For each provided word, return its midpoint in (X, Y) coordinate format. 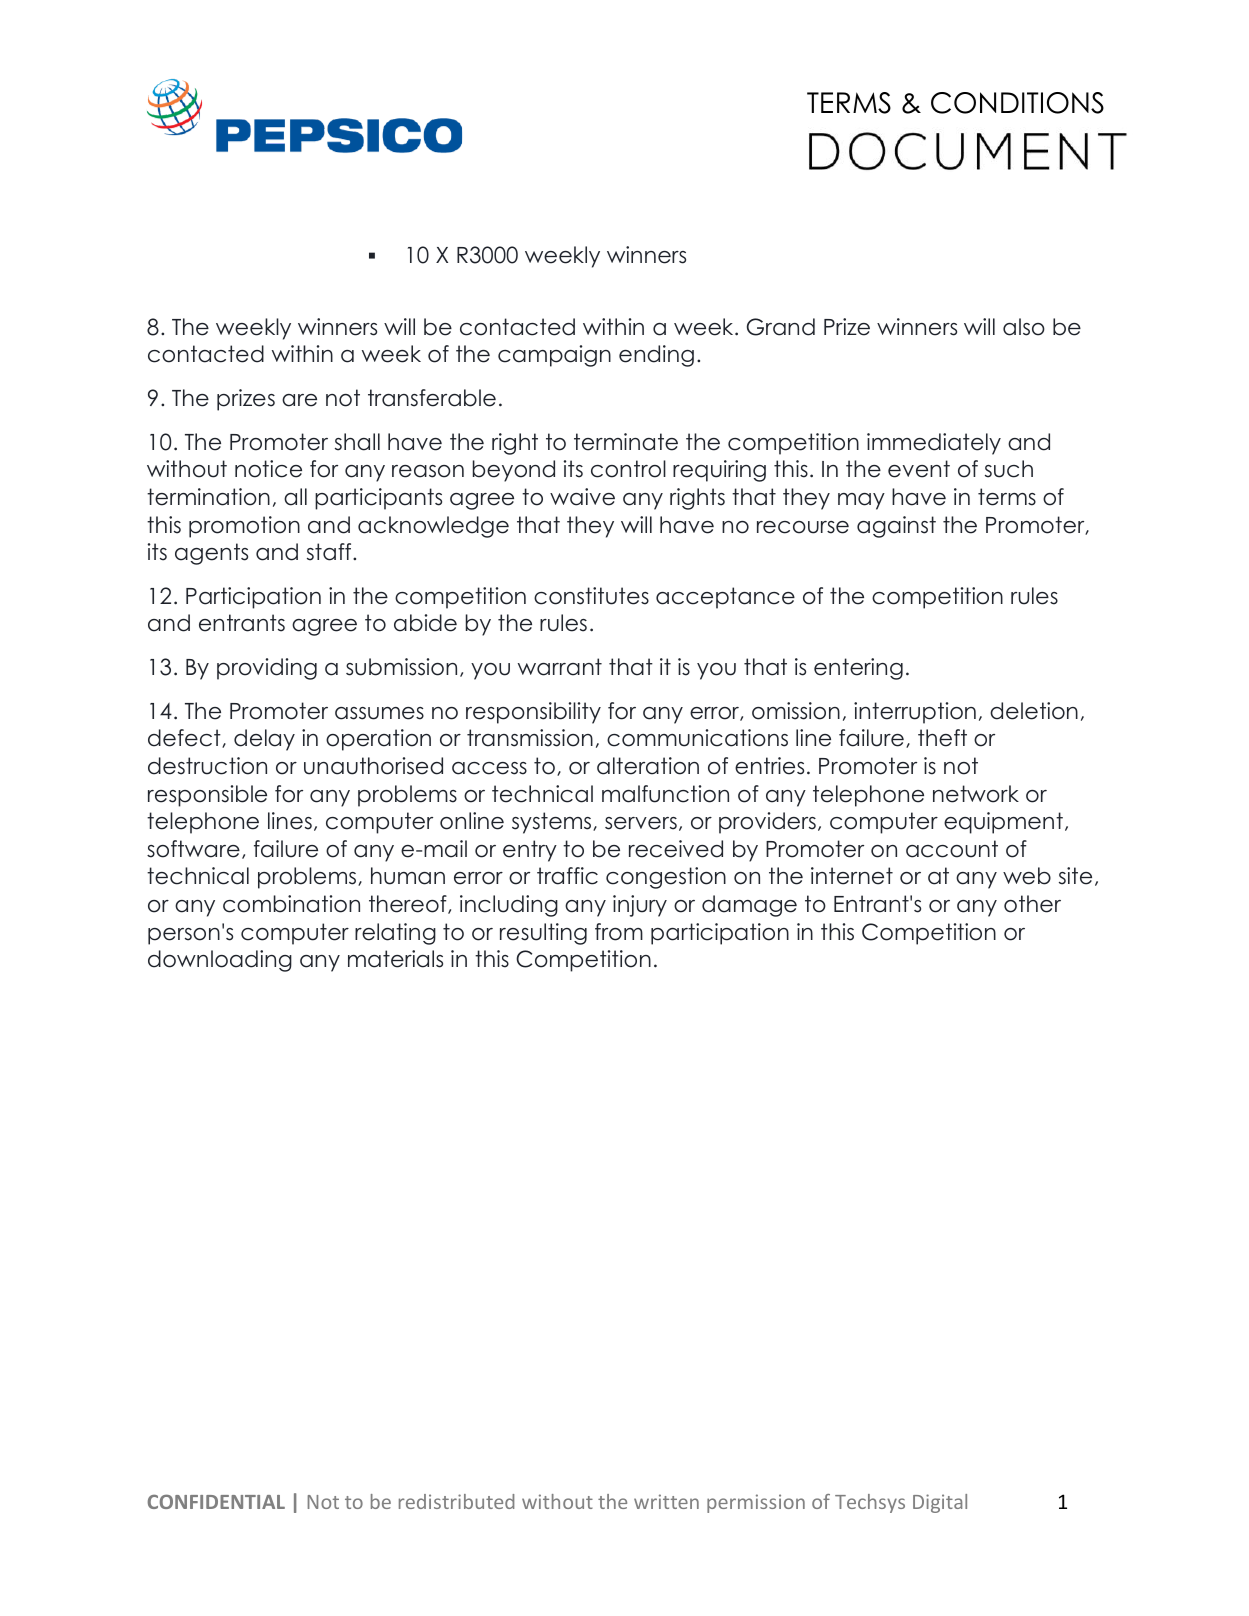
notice (268, 469)
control (628, 469)
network (976, 794)
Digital (940, 1503)
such (1009, 469)
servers (641, 823)
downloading (220, 961)
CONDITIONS (1017, 103)
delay (264, 740)
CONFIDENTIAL (216, 1501)
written (666, 1501)
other (1032, 904)
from (619, 932)
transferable (432, 398)
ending (656, 356)
